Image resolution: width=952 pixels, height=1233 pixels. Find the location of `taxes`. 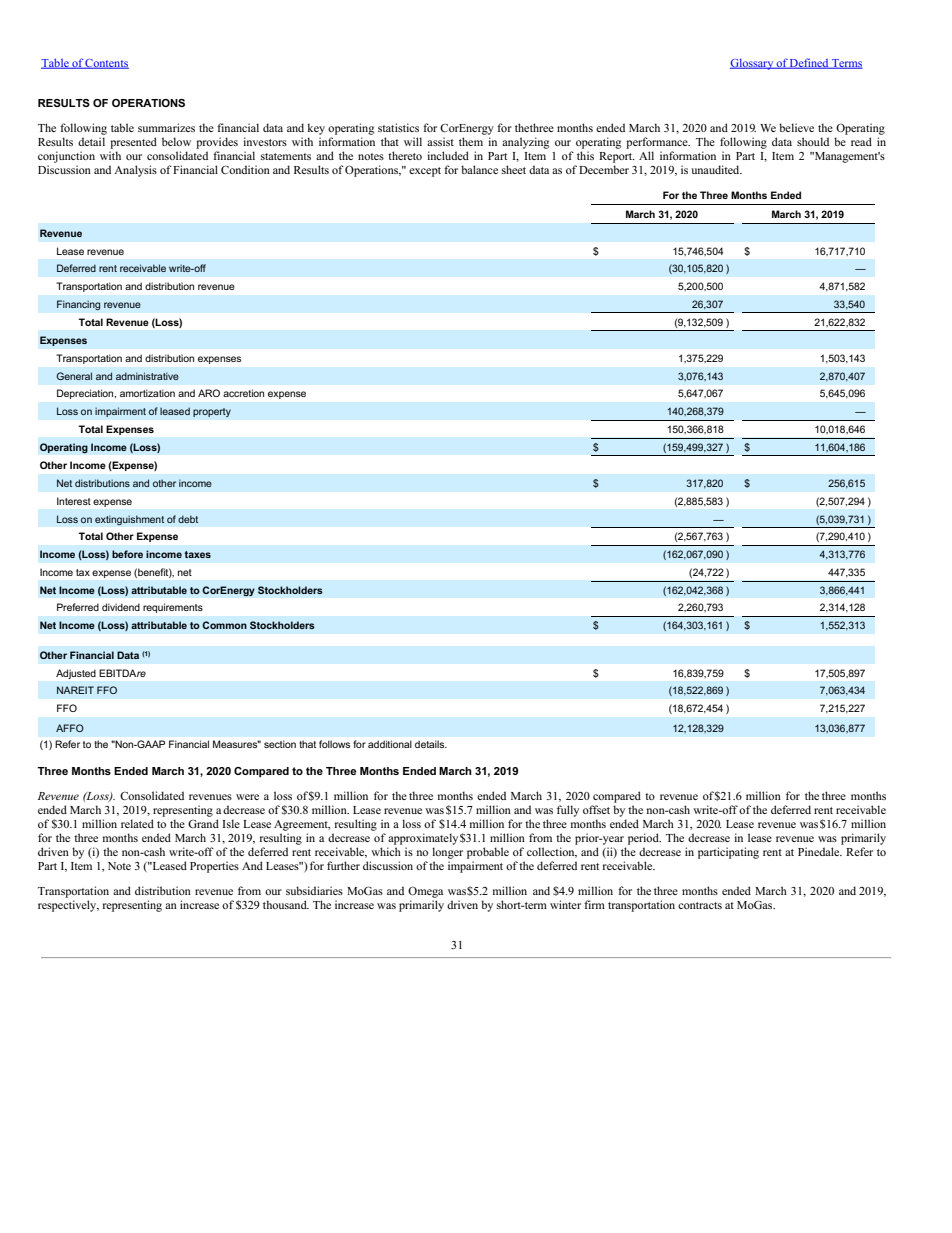

taxes is located at coordinates (197, 554).
